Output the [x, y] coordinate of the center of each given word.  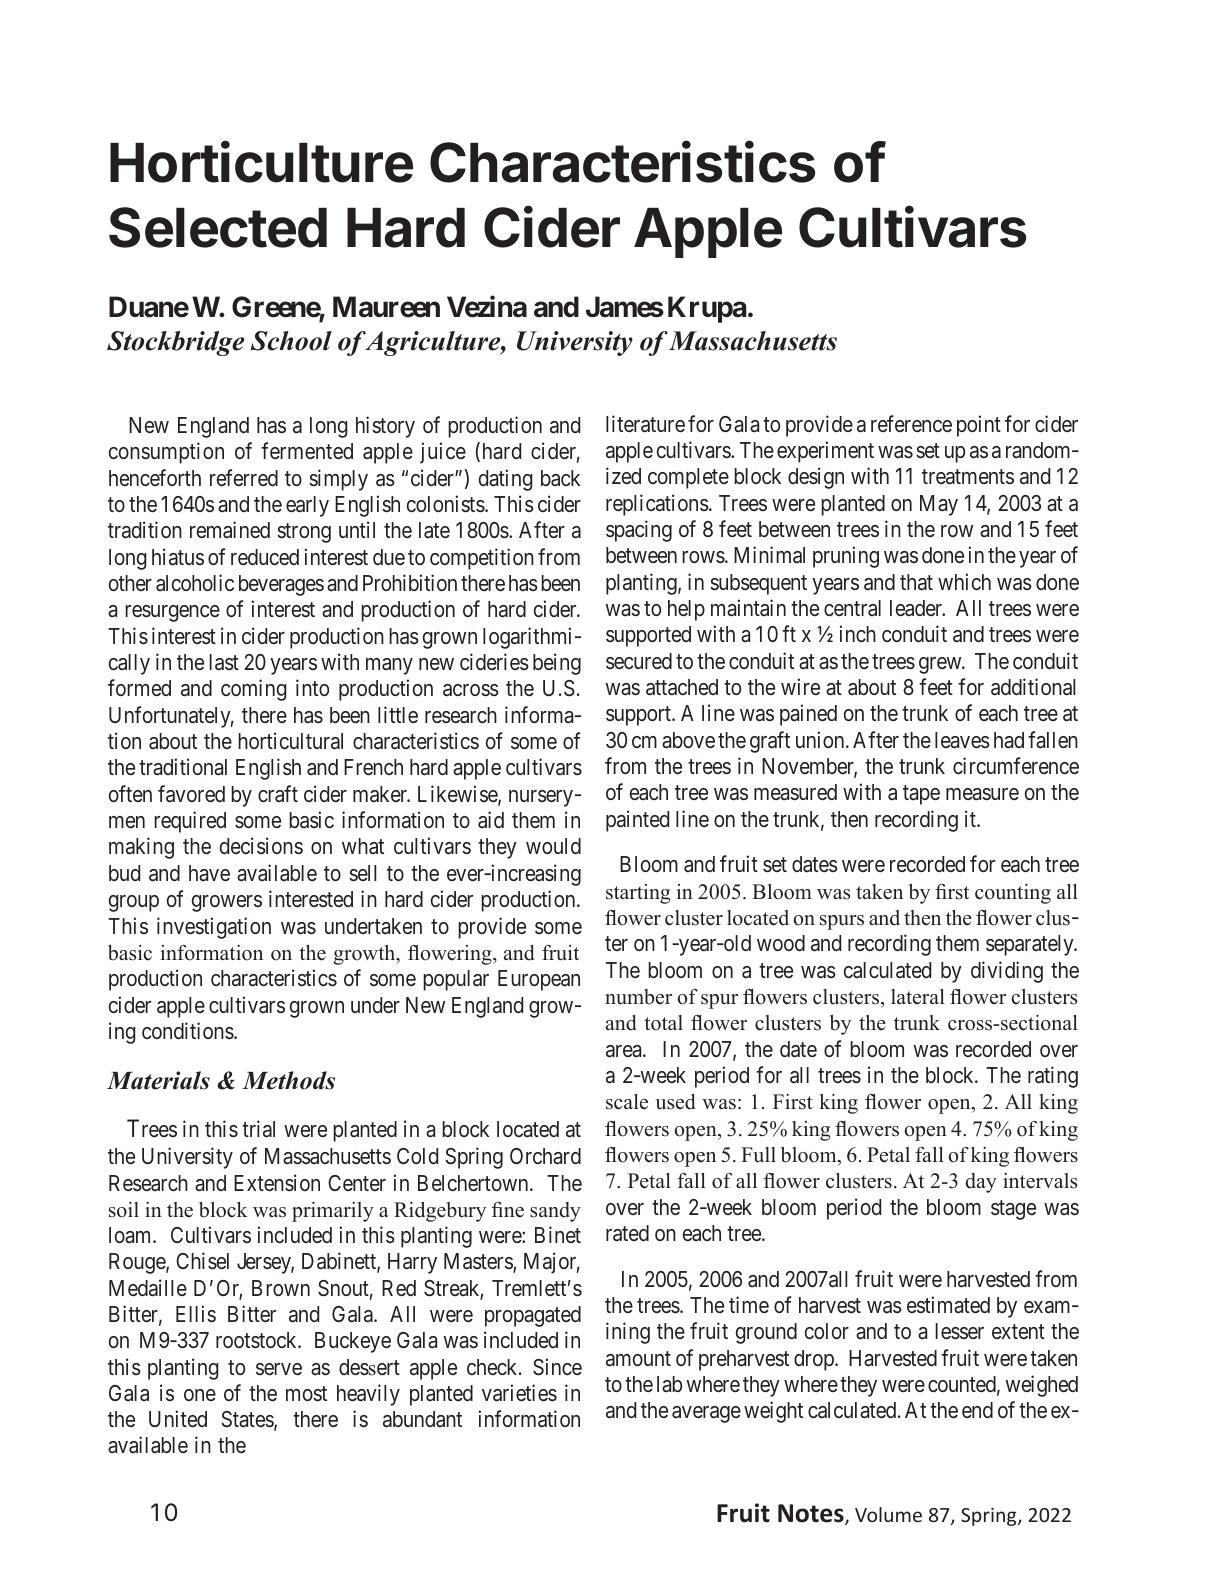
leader [917, 608]
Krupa [707, 309]
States [248, 1420]
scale [627, 1102]
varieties [519, 1393]
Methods [288, 1080]
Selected [218, 227]
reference [911, 424]
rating [1053, 1077]
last [224, 662]
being [557, 664]
